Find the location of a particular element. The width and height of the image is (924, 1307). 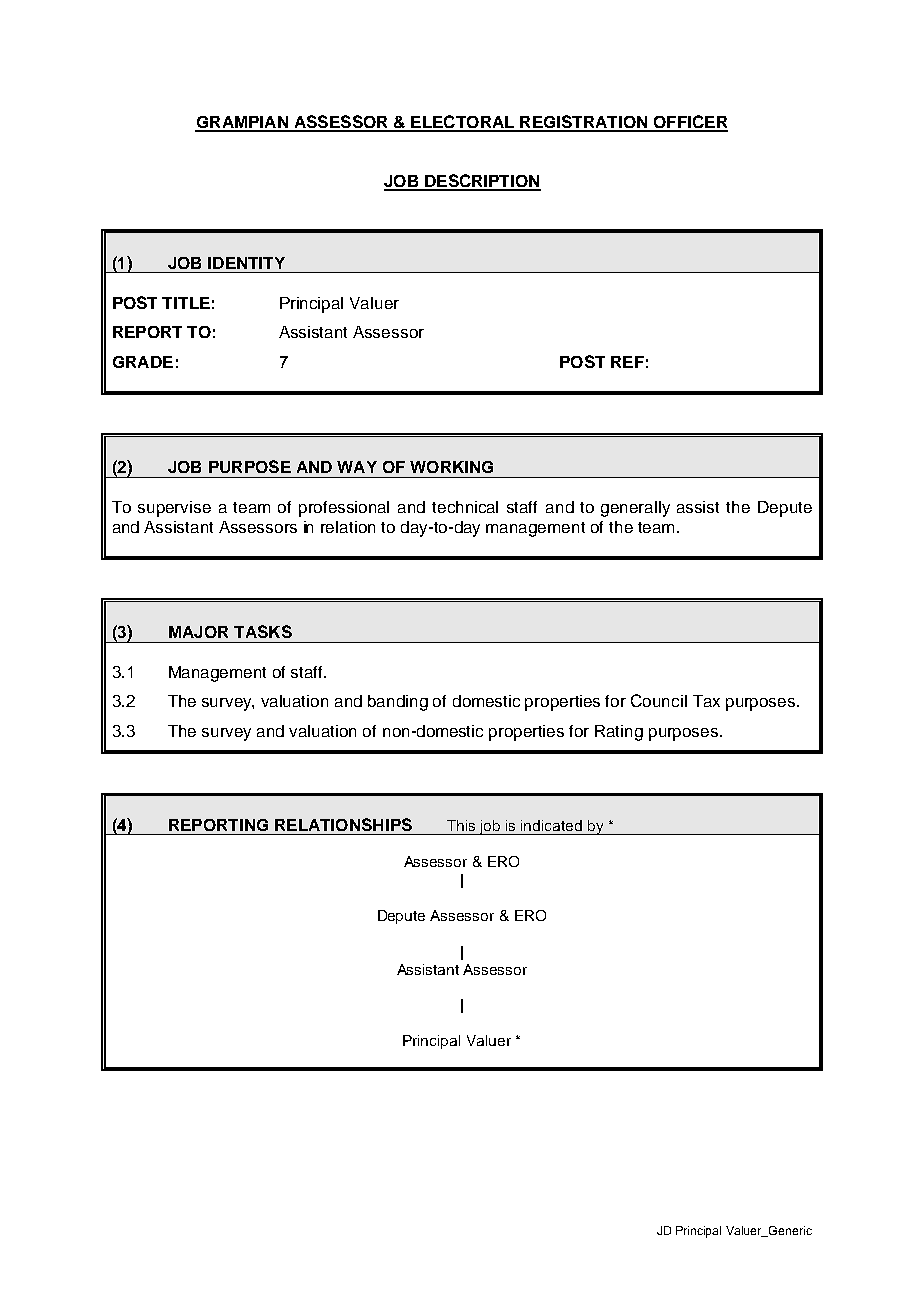

generally is located at coordinates (635, 509).
